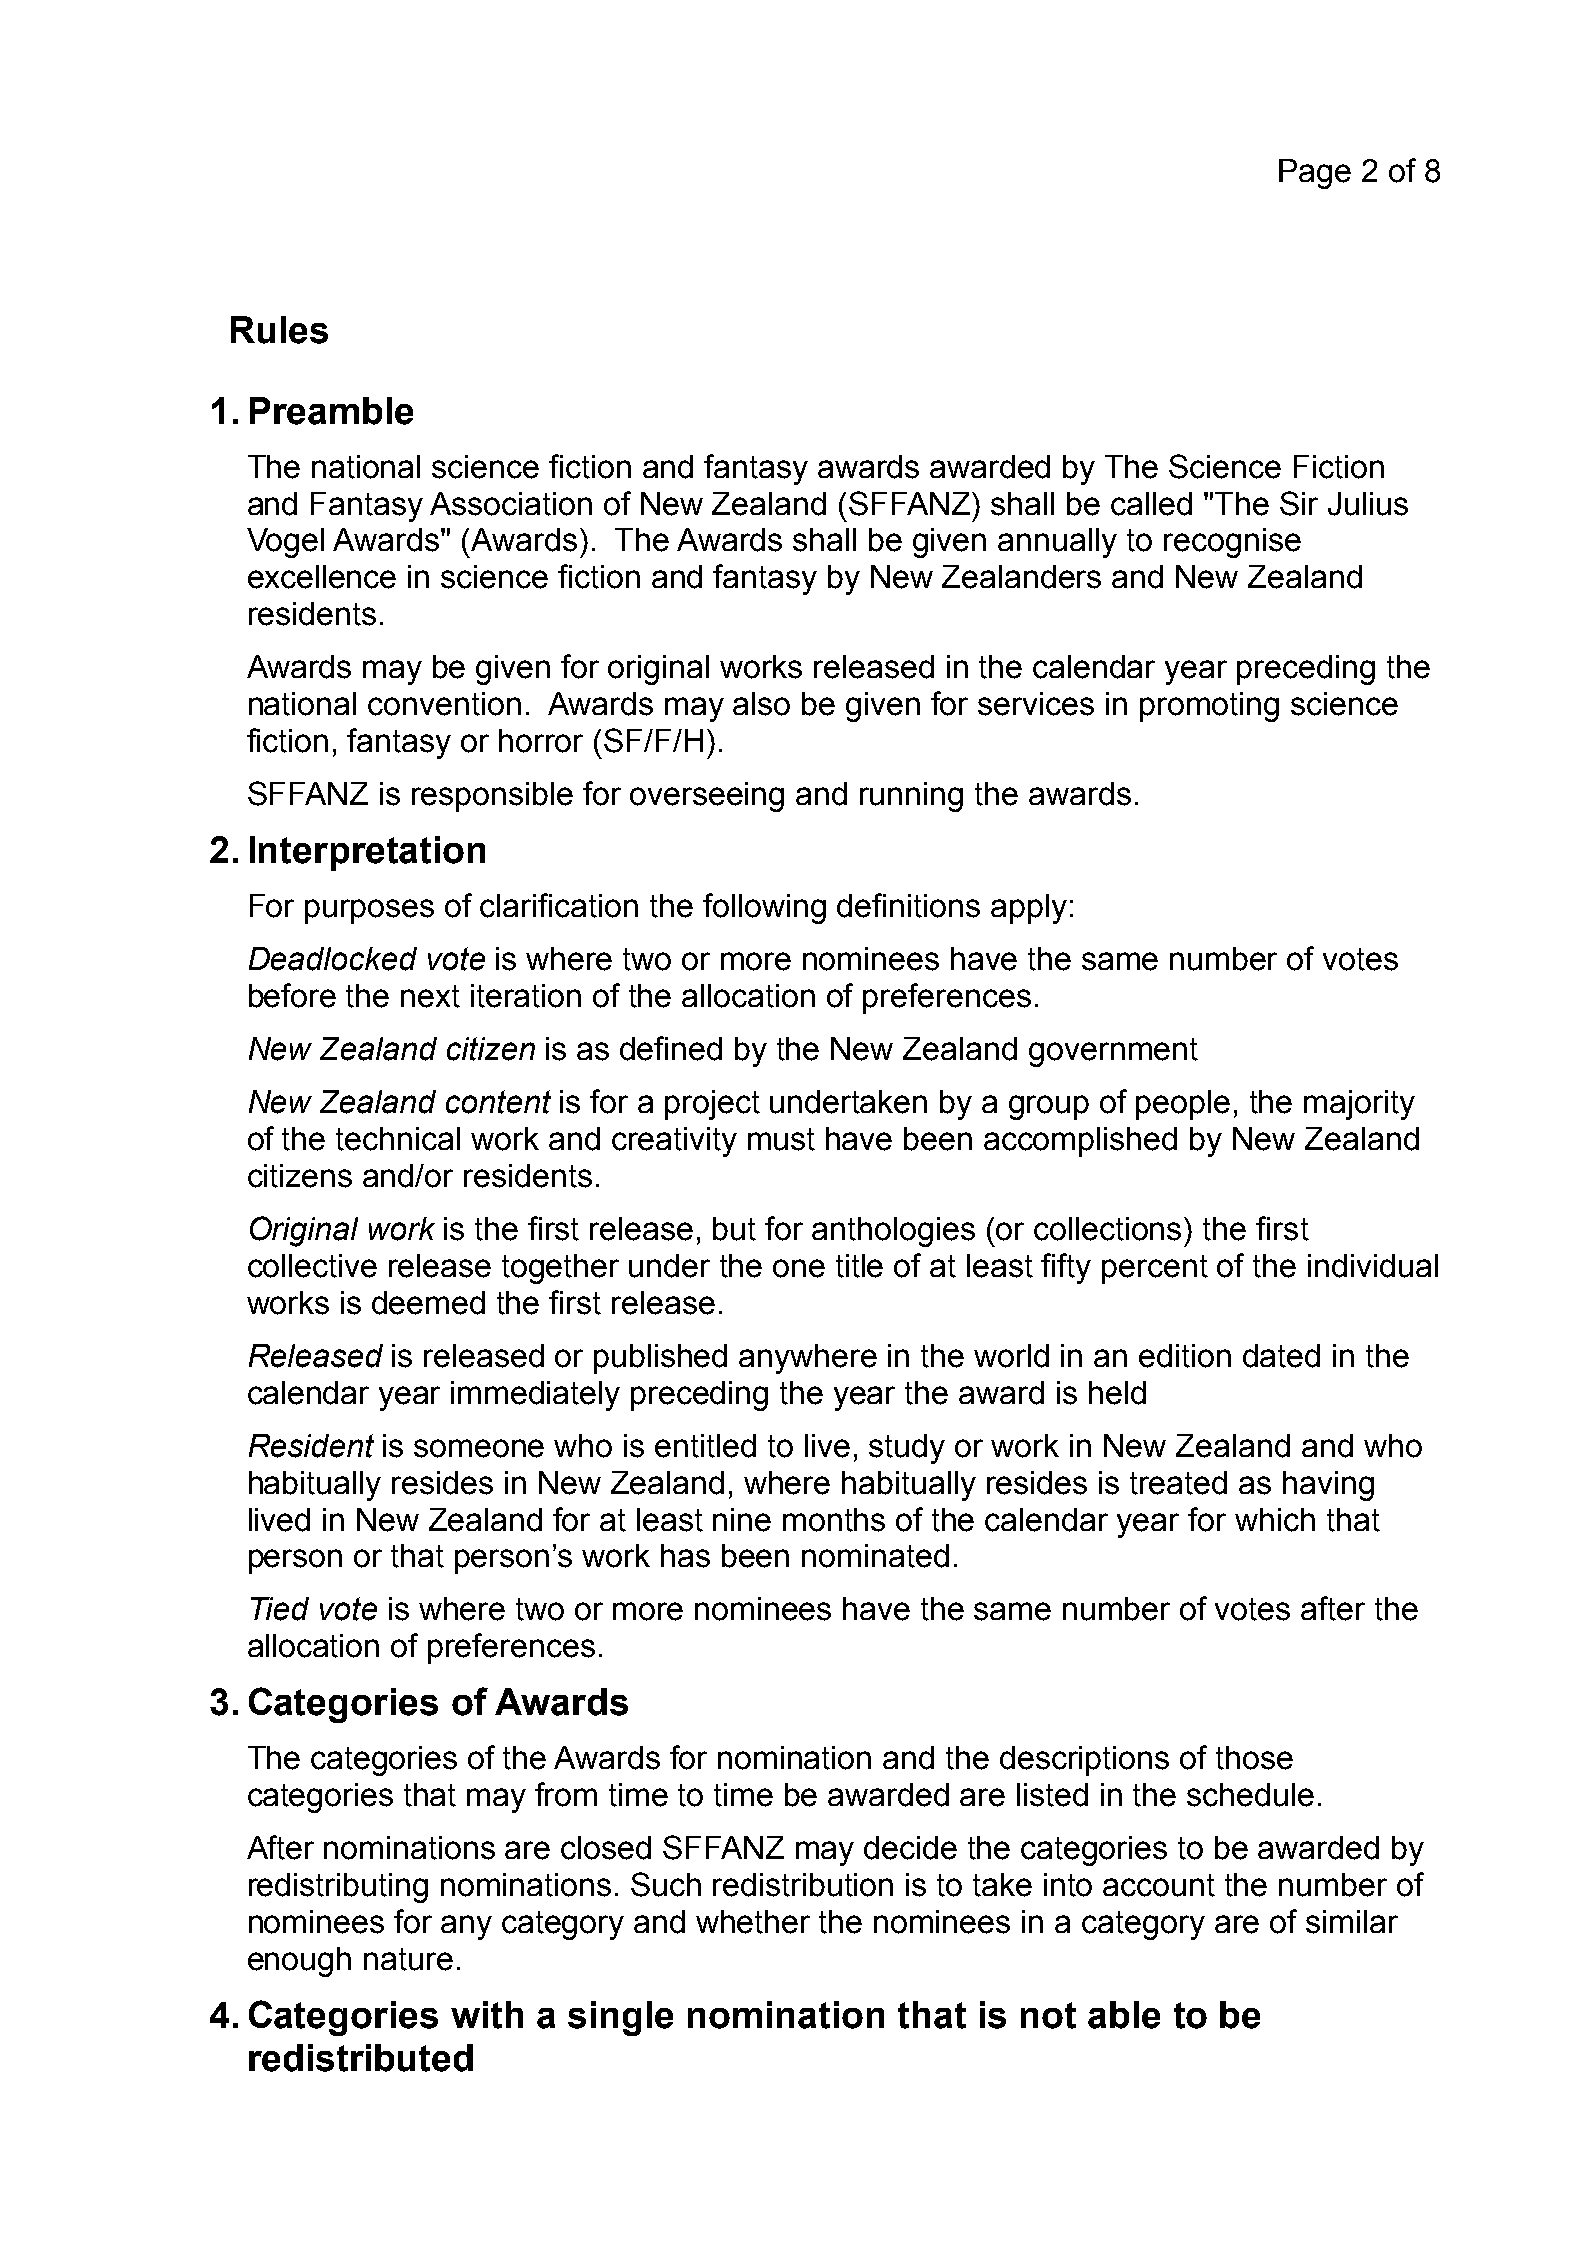 Image resolution: width=1592 pixels, height=2253 pixels. I want to click on whether, so click(753, 1922).
